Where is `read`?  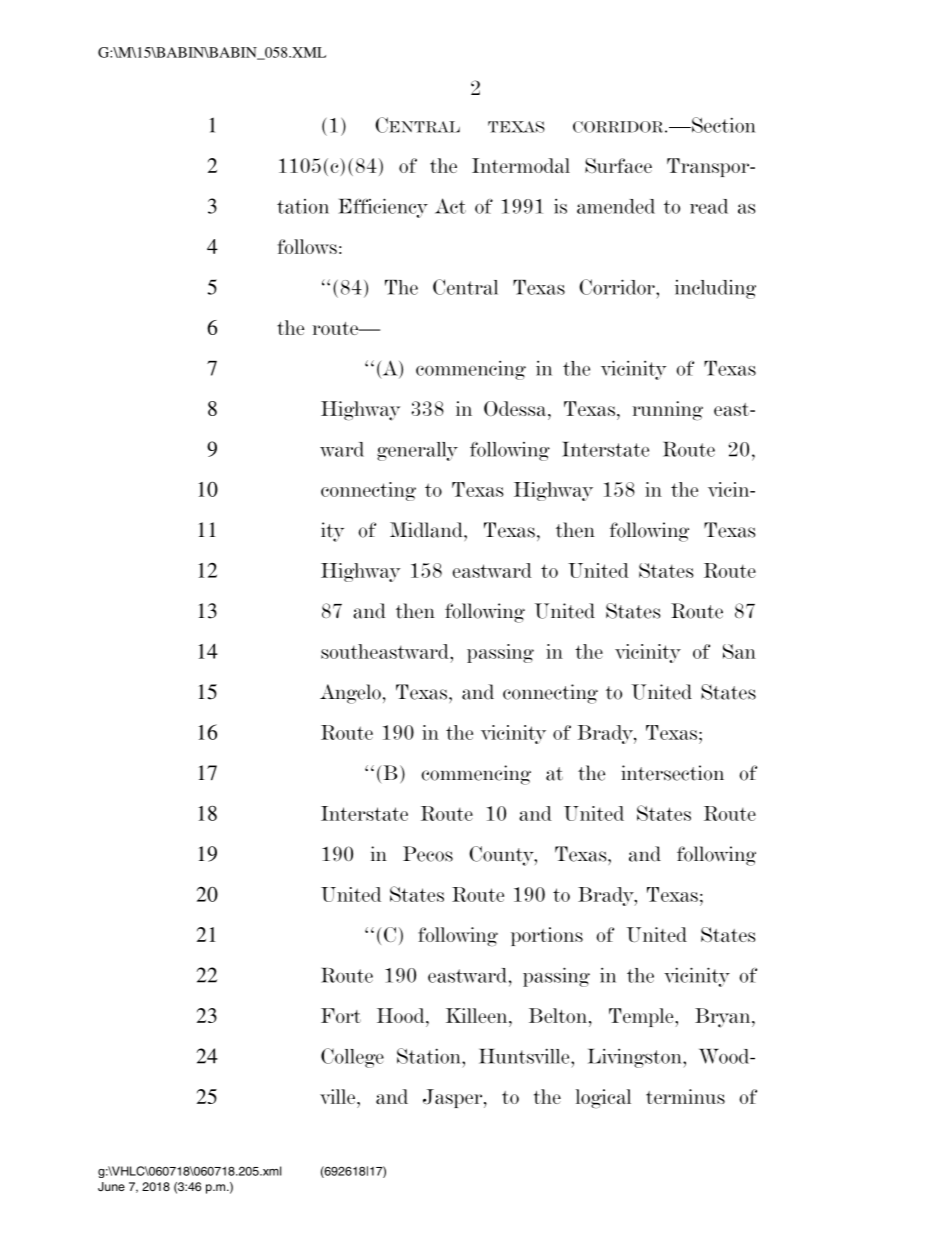 read is located at coordinates (709, 206).
